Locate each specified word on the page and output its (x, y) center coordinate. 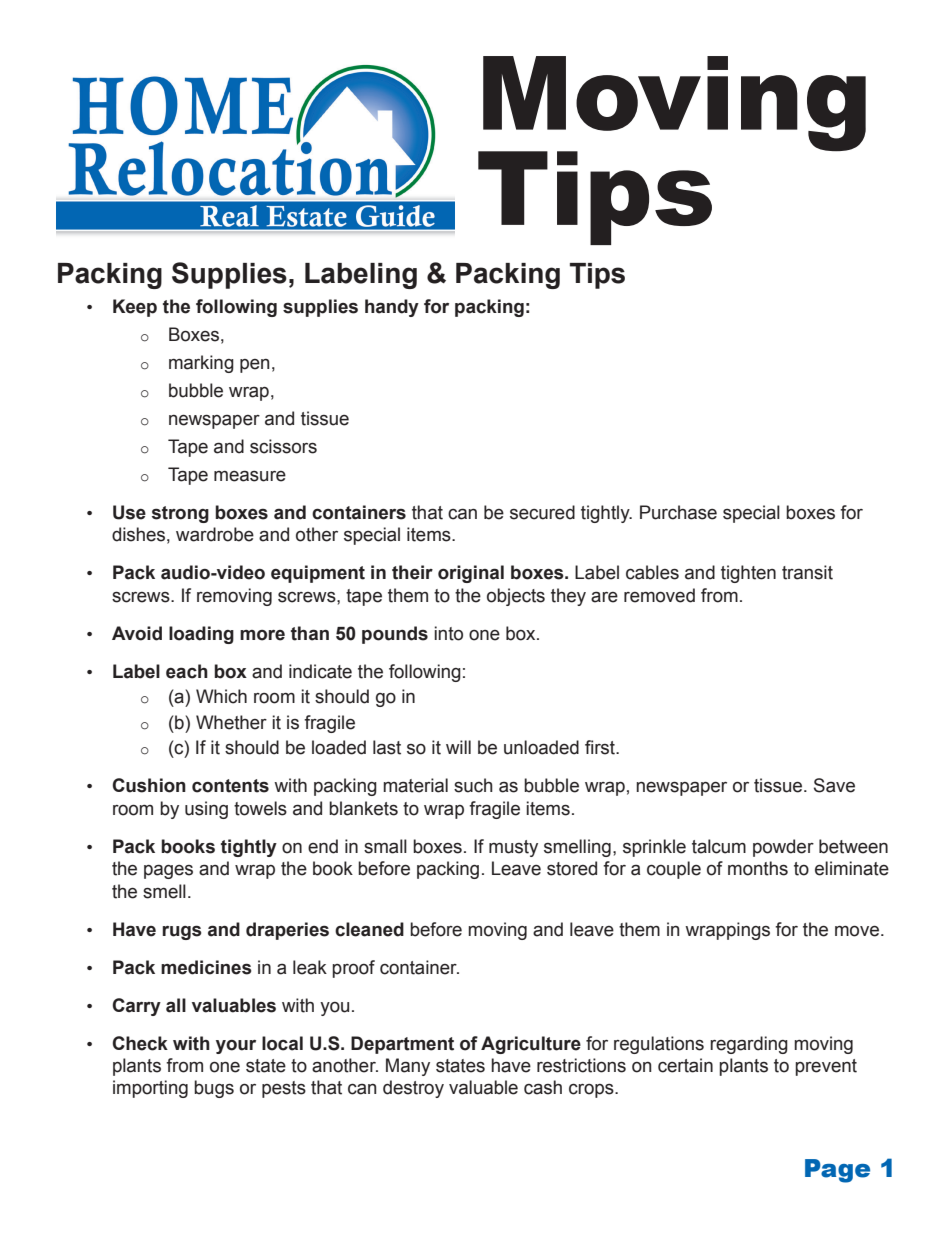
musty (513, 848)
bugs (214, 1089)
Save (834, 785)
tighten (748, 574)
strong (180, 514)
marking (201, 364)
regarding (749, 1045)
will (458, 747)
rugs (182, 932)
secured (542, 512)
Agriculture (531, 1045)
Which (221, 696)
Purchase (678, 512)
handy (392, 308)
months (758, 868)
